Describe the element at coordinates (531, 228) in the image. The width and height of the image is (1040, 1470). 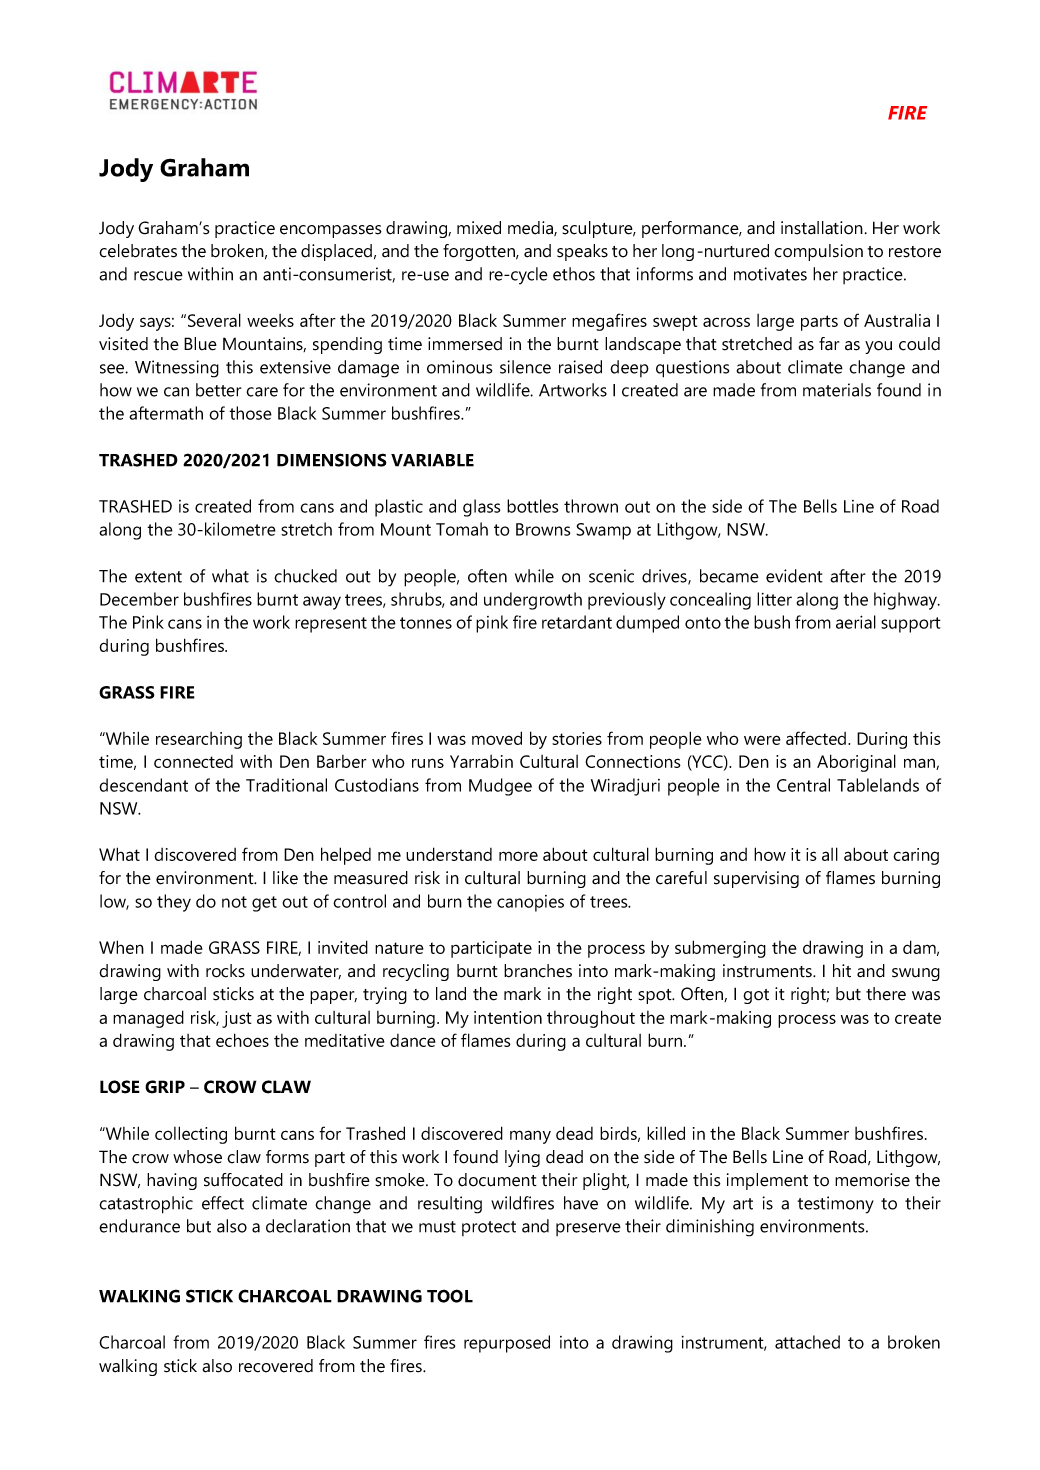
I see `media` at that location.
